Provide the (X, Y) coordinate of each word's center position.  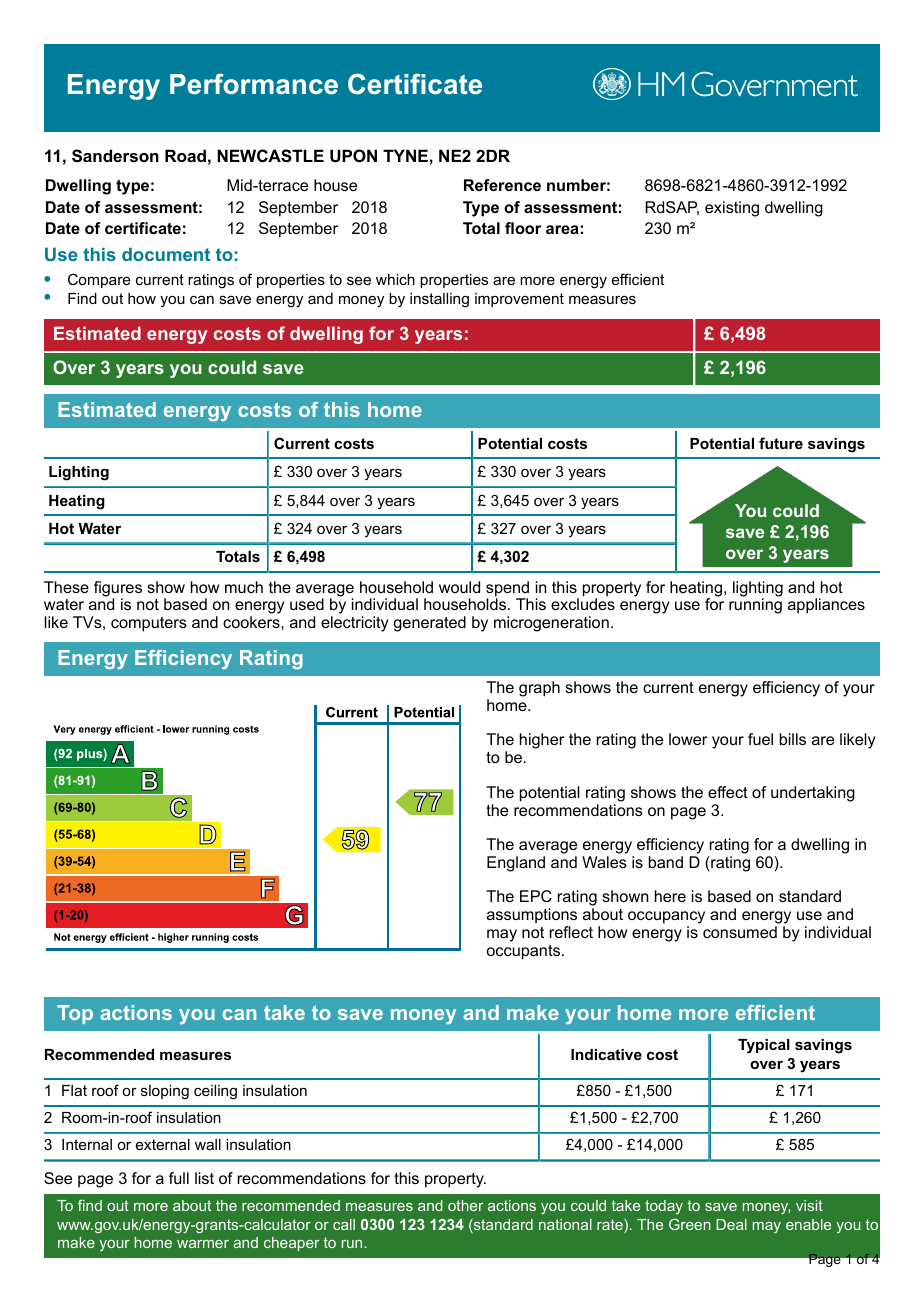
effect (728, 792)
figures (118, 590)
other (465, 1205)
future (781, 443)
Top (75, 1014)
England (516, 864)
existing (732, 209)
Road (185, 155)
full (179, 1178)
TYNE (405, 155)
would (459, 587)
